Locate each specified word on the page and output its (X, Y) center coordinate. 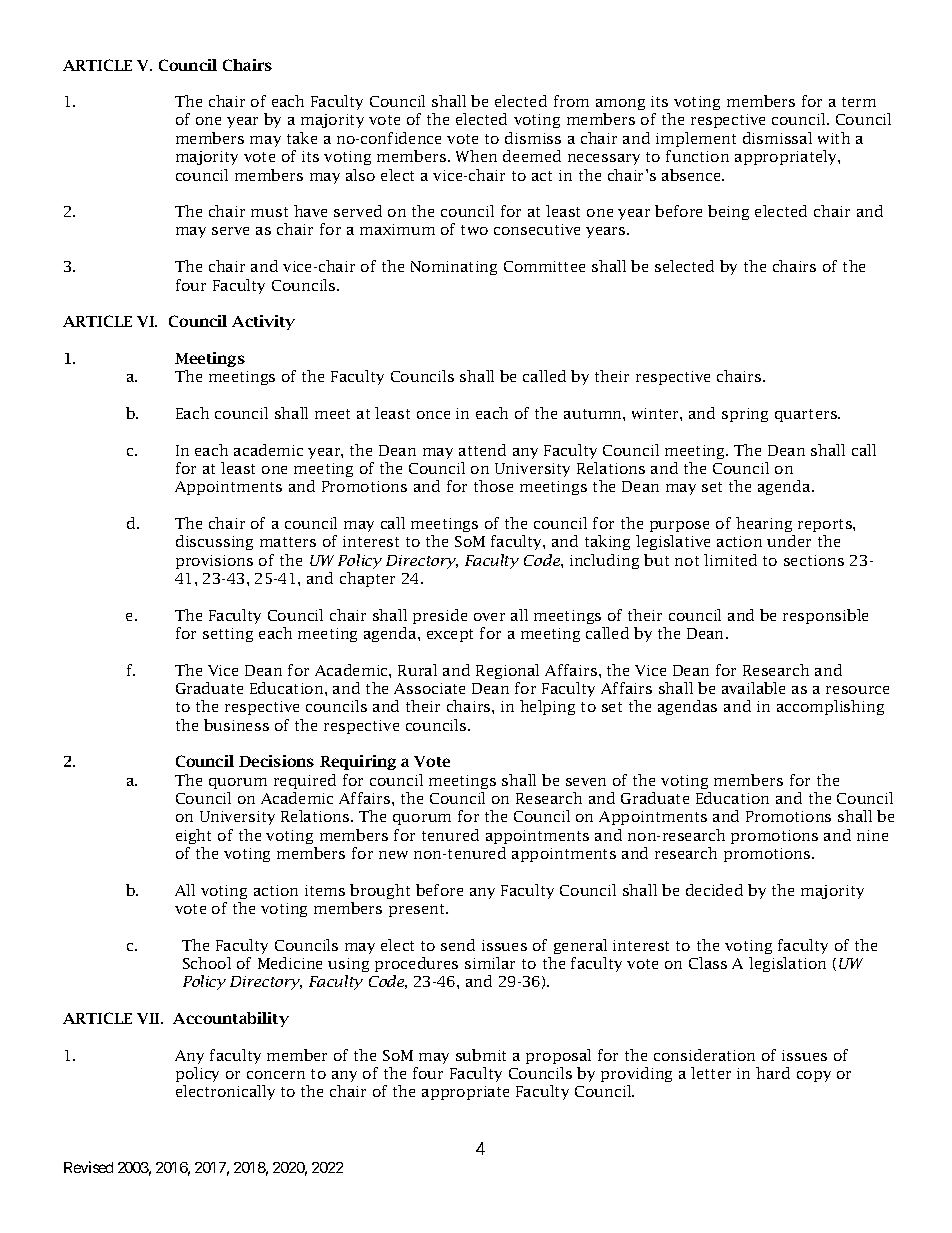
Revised (88, 1167)
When (476, 156)
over (489, 617)
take (302, 138)
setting (228, 635)
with (834, 138)
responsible (825, 616)
